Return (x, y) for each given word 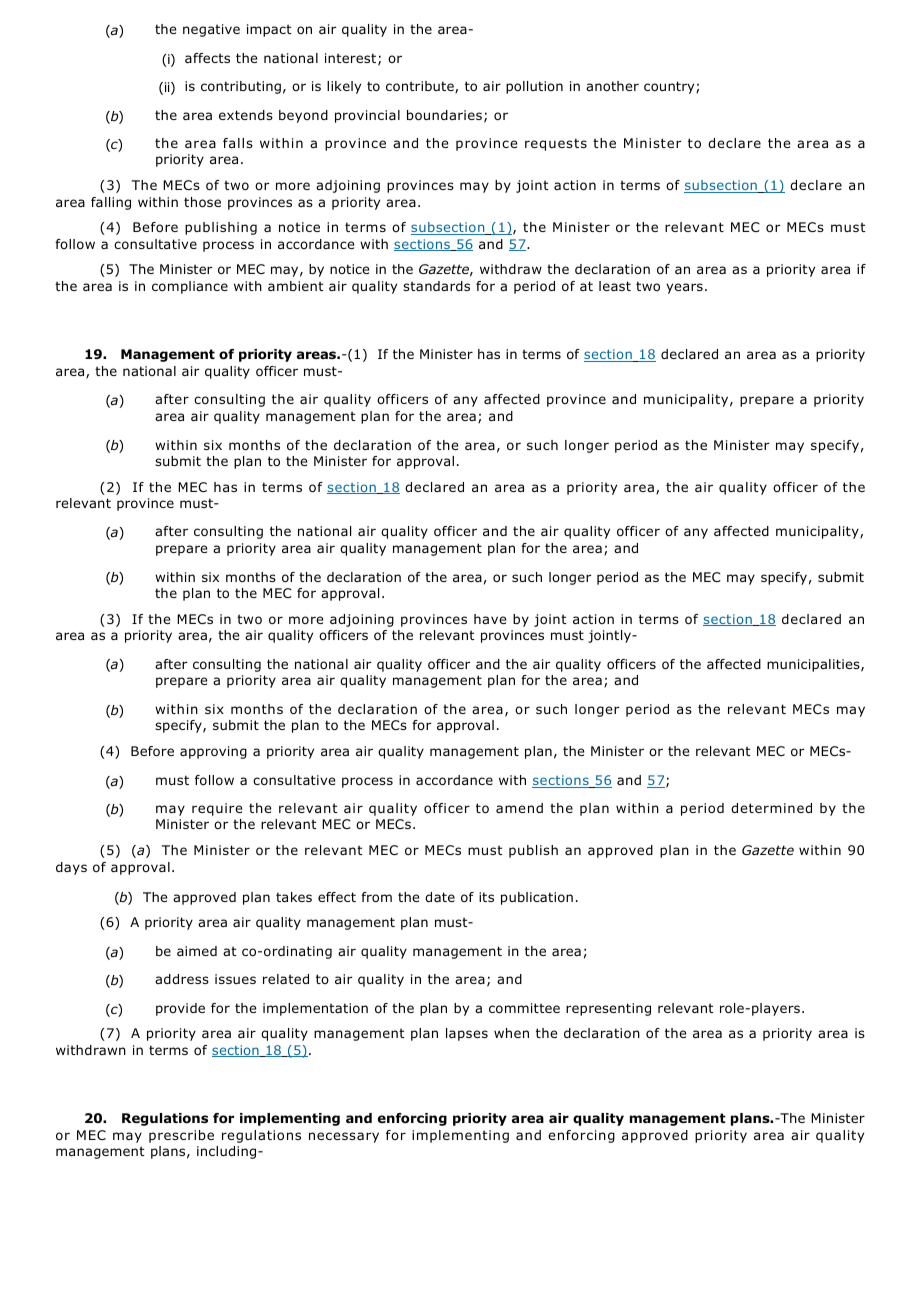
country (670, 87)
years (684, 288)
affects (207, 58)
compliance (190, 287)
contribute (421, 87)
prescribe (181, 1136)
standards (436, 286)
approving (213, 752)
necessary (344, 1137)
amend (519, 808)
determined (771, 808)
